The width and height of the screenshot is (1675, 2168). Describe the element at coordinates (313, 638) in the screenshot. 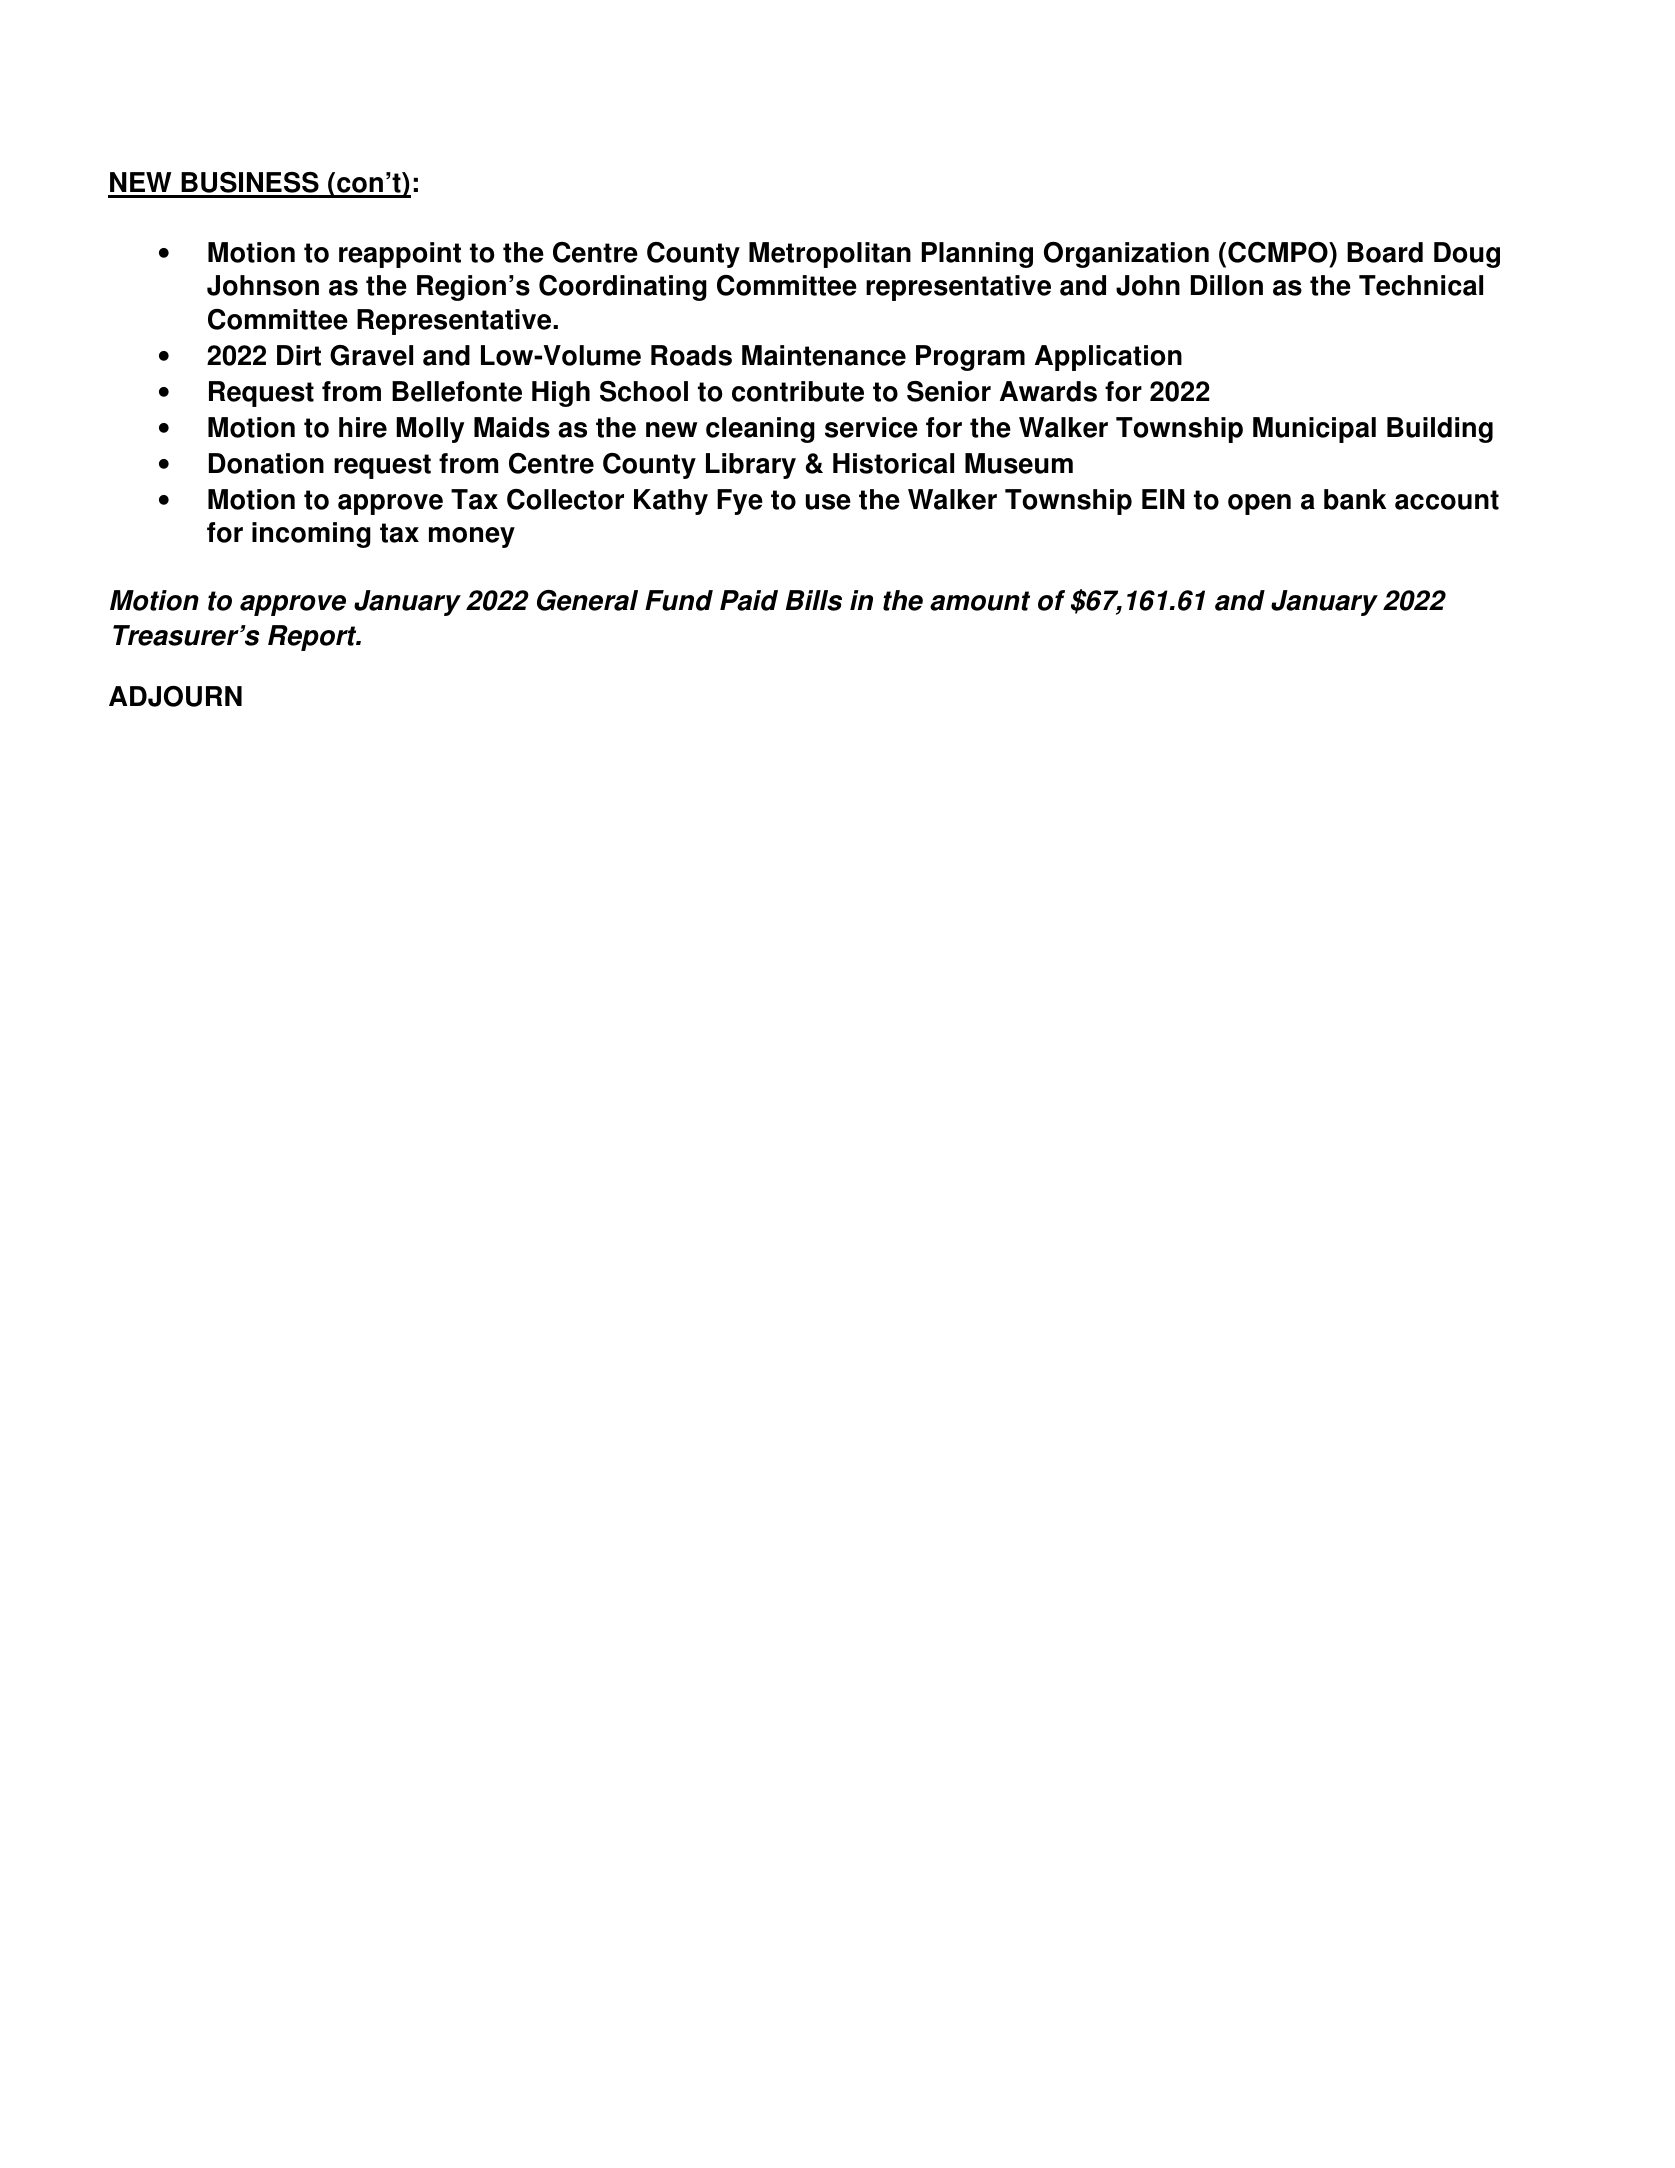

I see `Report` at that location.
